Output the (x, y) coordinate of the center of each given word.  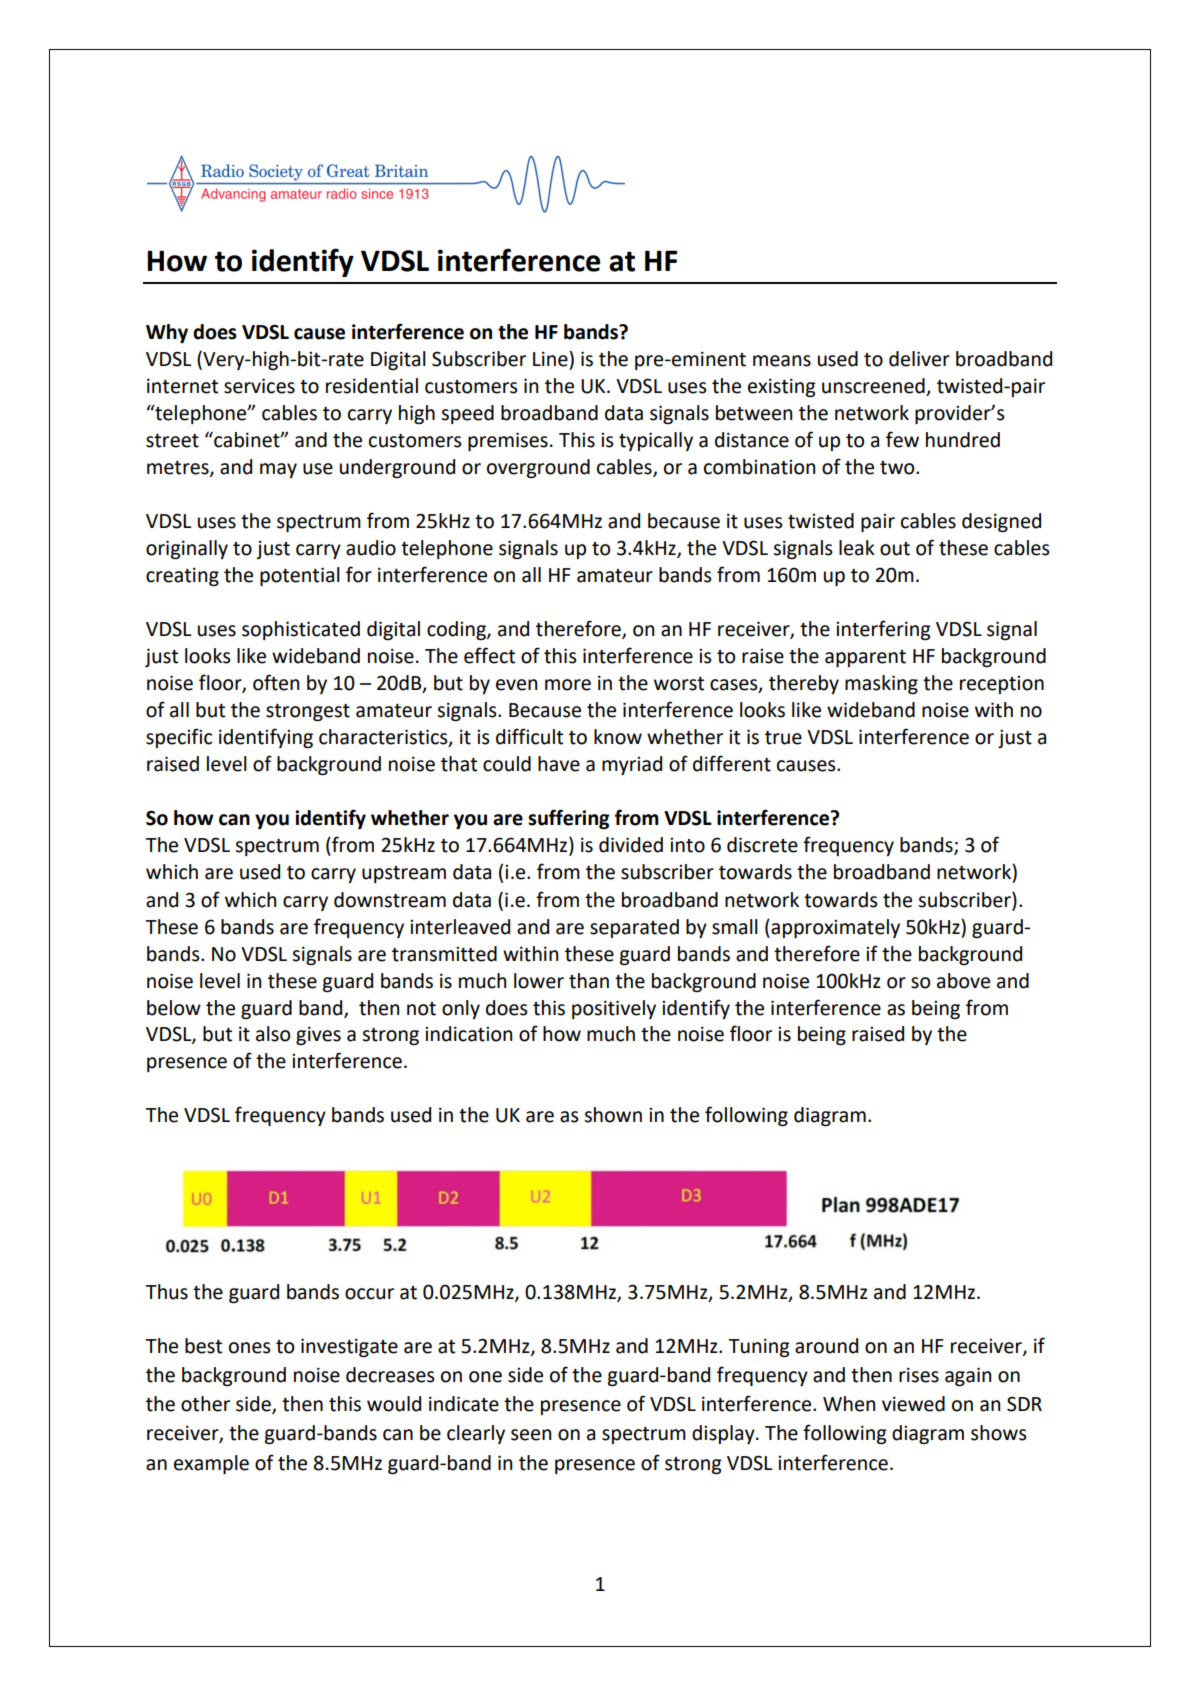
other (205, 1404)
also (273, 1034)
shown (613, 1115)
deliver (919, 359)
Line (551, 359)
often (276, 682)
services (259, 386)
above (963, 981)
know (618, 737)
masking (881, 684)
